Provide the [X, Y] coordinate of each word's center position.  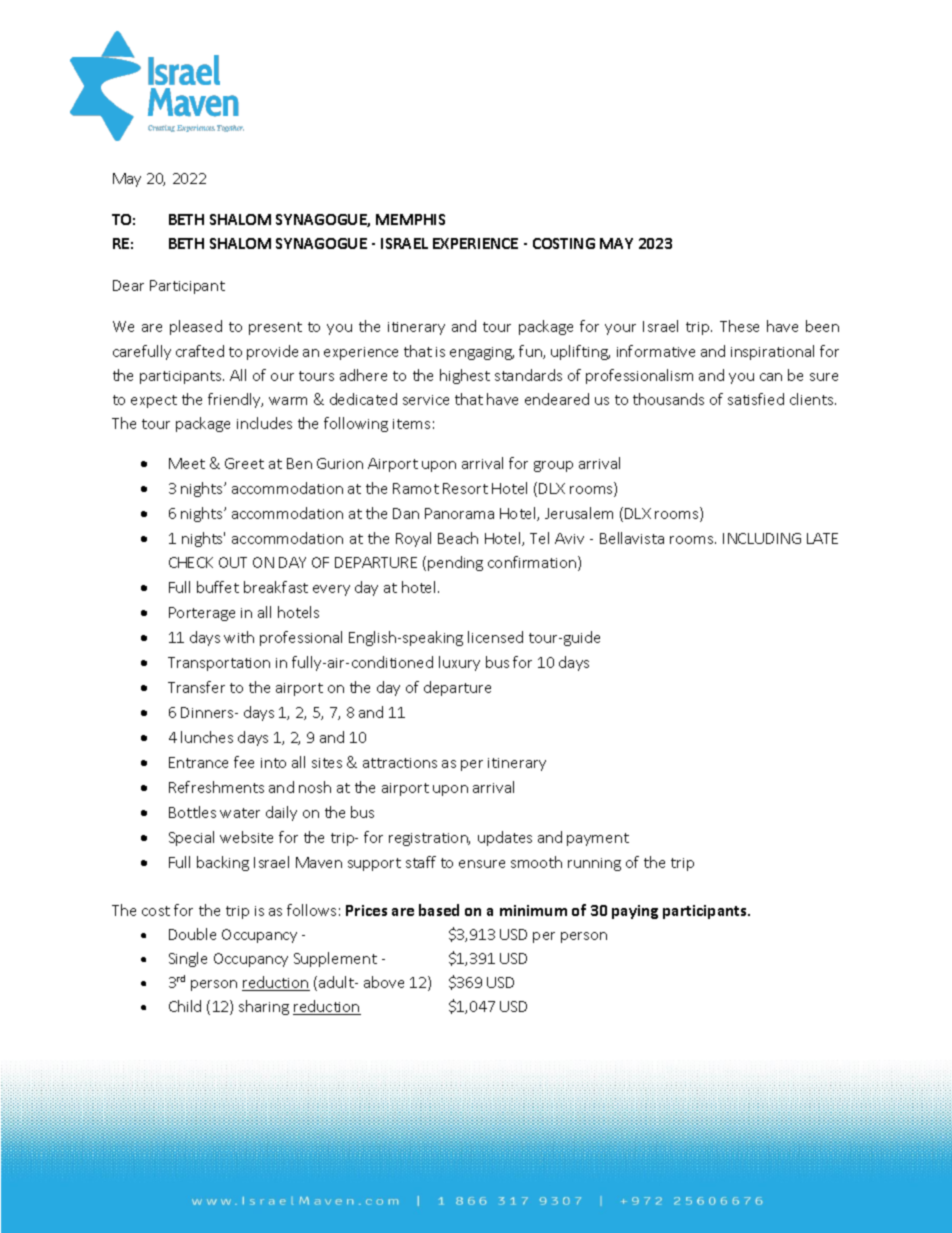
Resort [465, 488]
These [739, 326]
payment [598, 839]
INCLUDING [762, 538]
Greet [244, 463]
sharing [264, 1007]
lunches [207, 737]
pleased [196, 327]
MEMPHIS [410, 219]
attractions [400, 763]
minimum [533, 910]
